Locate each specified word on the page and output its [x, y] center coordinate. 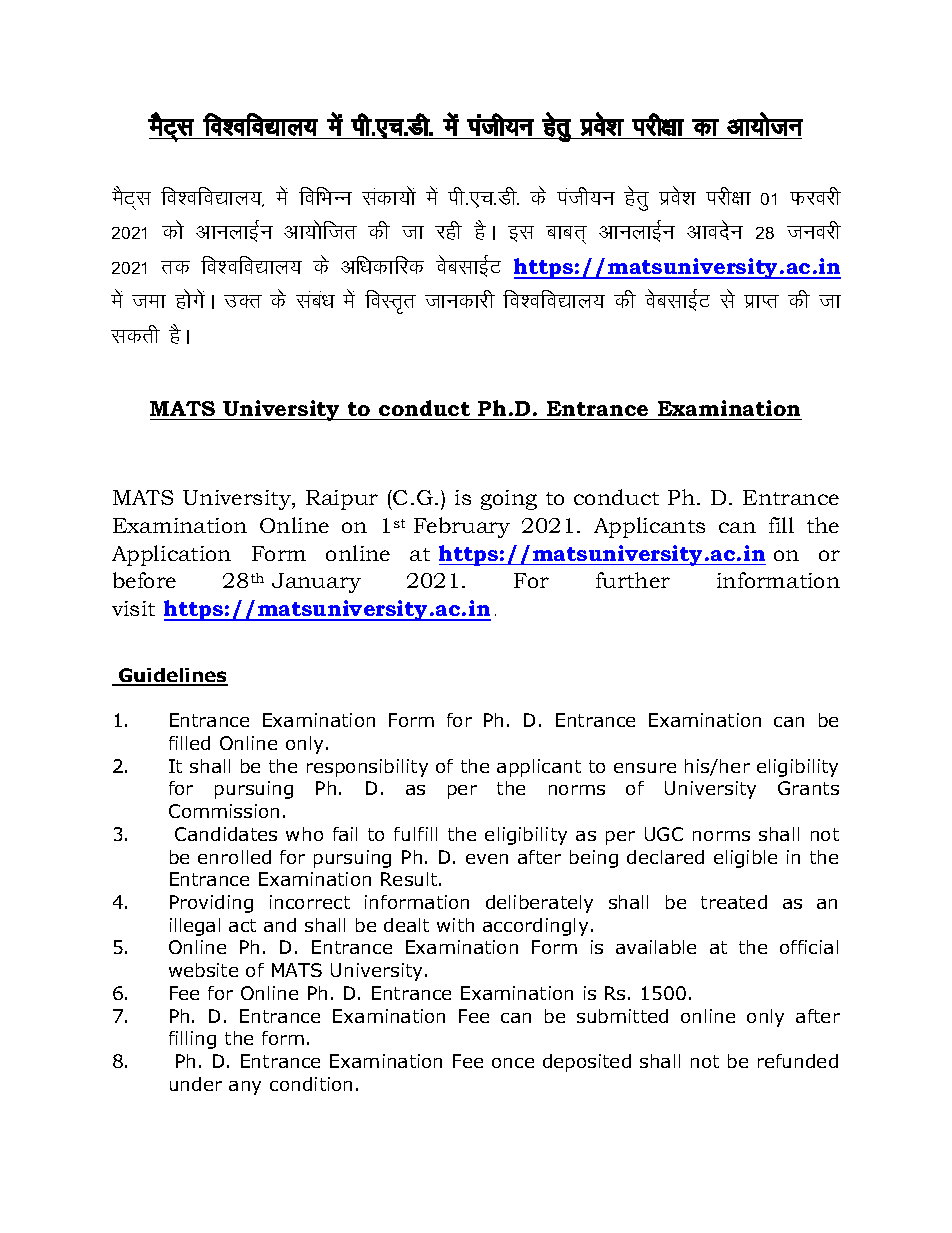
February [462, 527]
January [316, 583]
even [487, 859]
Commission [224, 811]
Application [171, 555]
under [196, 1084]
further [633, 580]
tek [149, 301]
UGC [664, 834]
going [509, 500]
